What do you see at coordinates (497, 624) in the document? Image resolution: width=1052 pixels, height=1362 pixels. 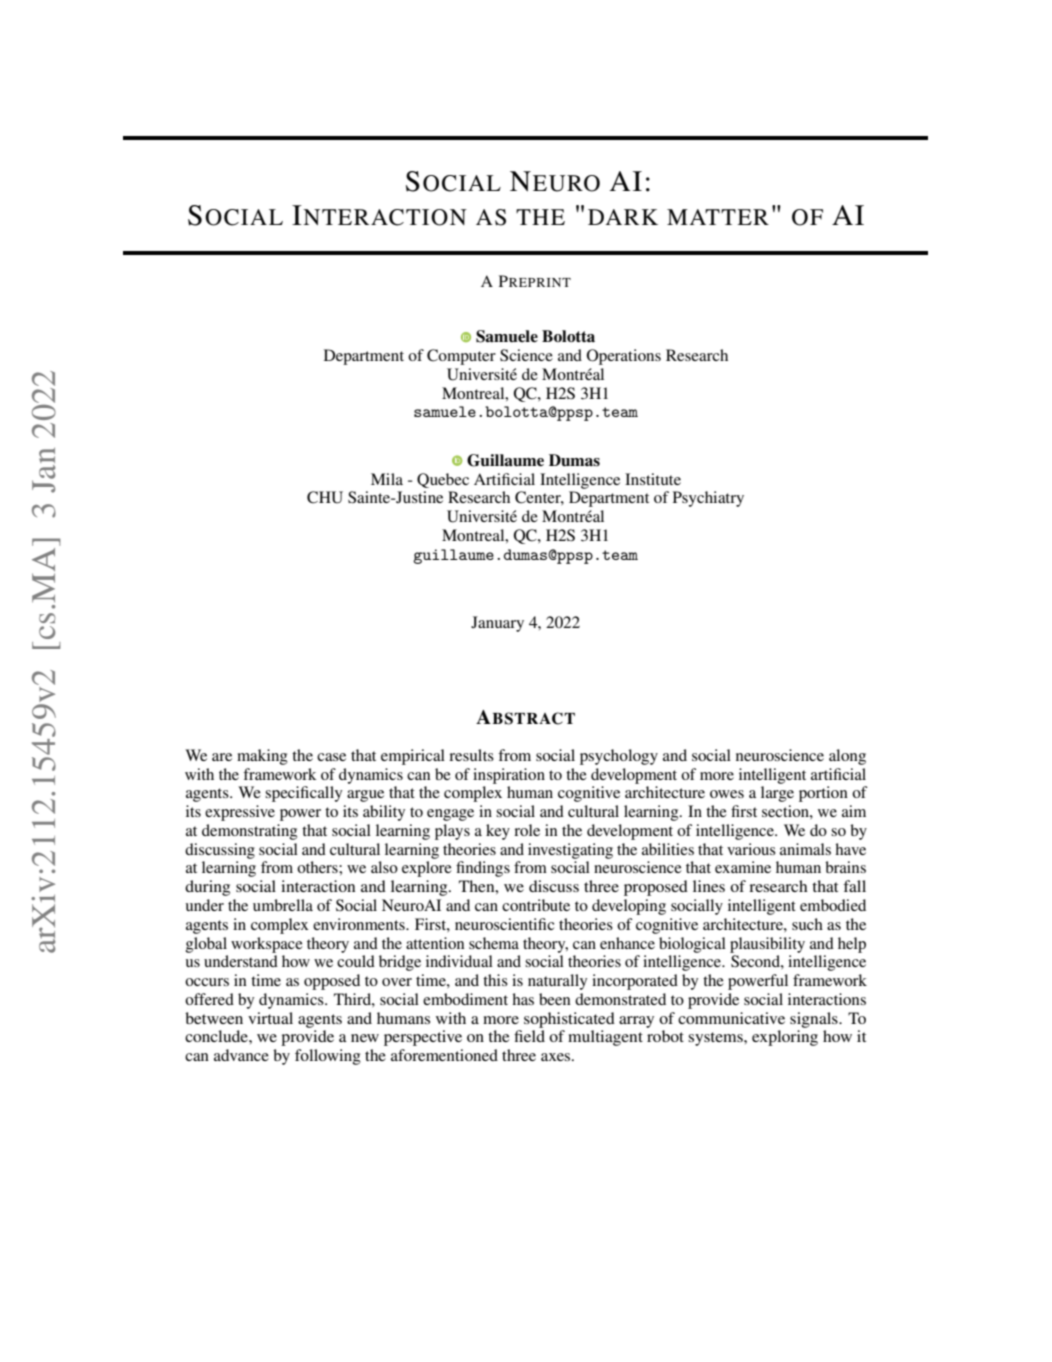 I see `January` at bounding box center [497, 624].
